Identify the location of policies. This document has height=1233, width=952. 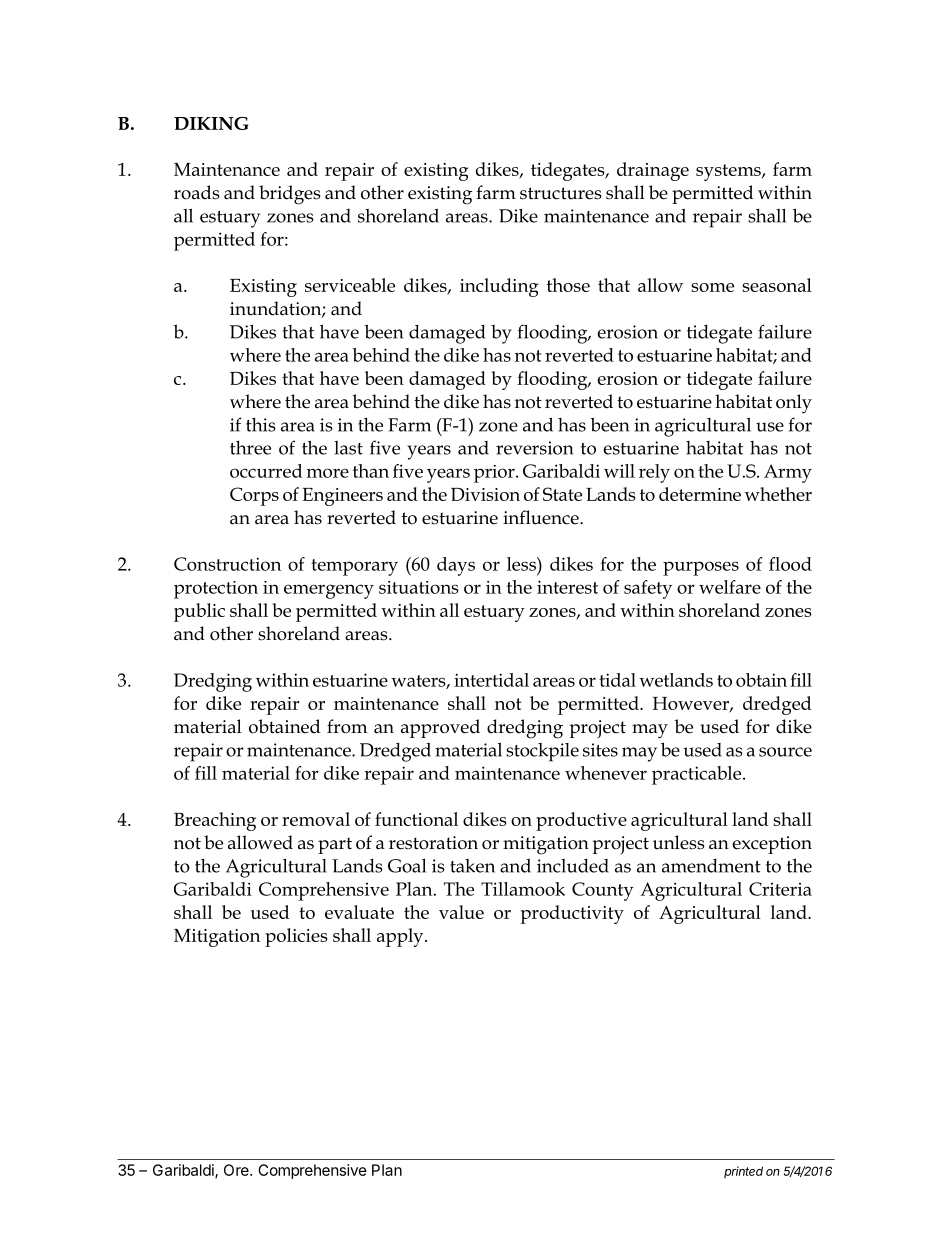
(296, 937).
